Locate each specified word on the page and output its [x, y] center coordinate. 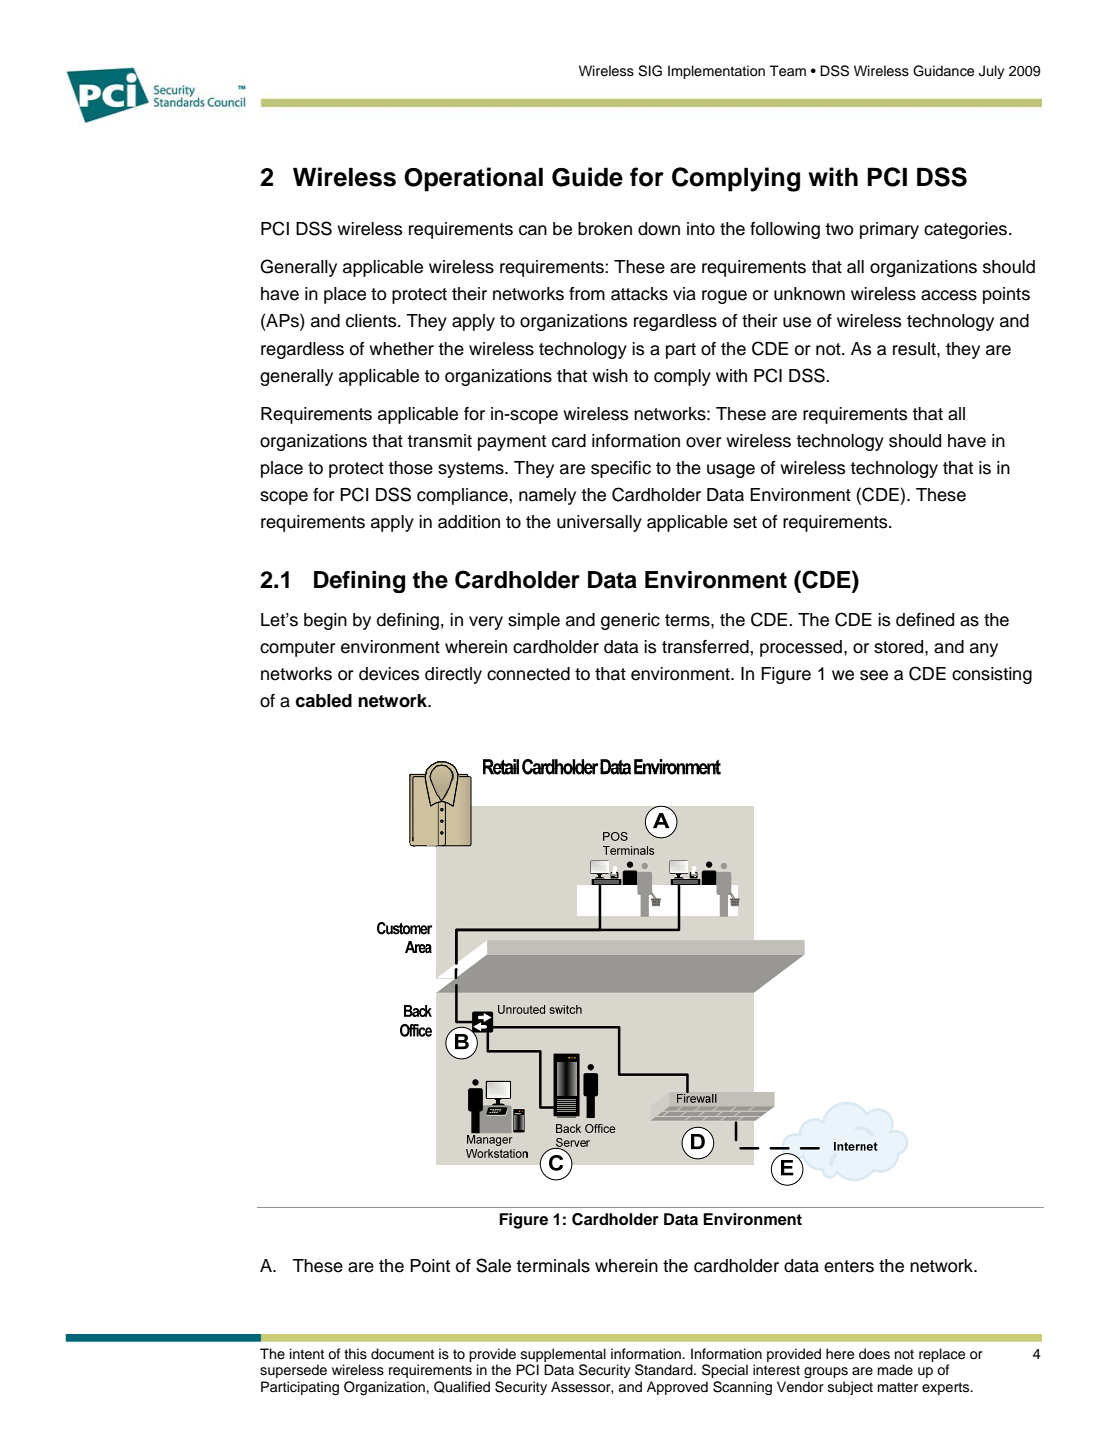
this [355, 1354]
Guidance [943, 71]
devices [389, 674]
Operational [473, 179]
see [874, 675]
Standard [665, 1370]
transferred [705, 647]
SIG [650, 71]
